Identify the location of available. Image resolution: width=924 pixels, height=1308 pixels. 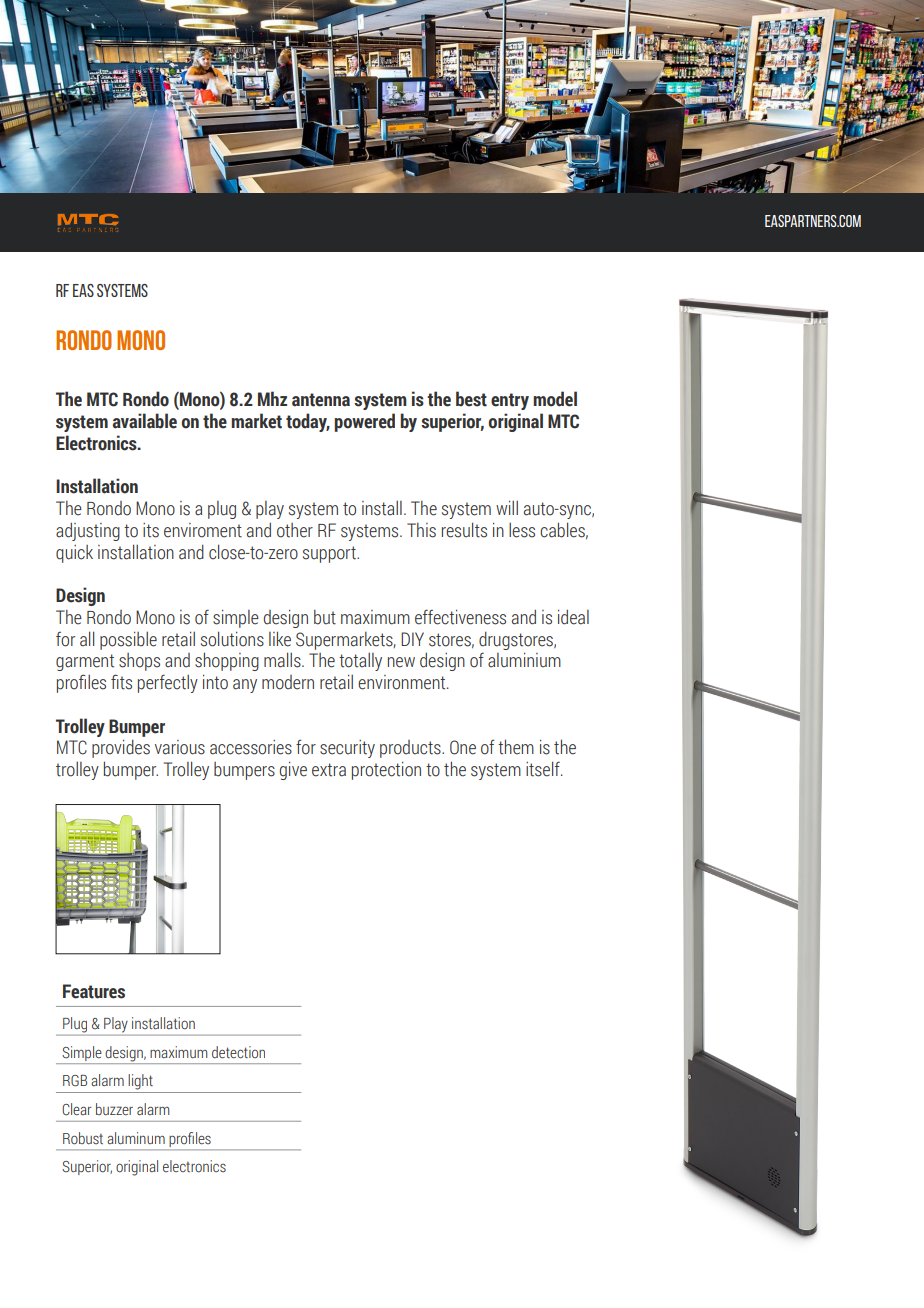
(145, 421).
